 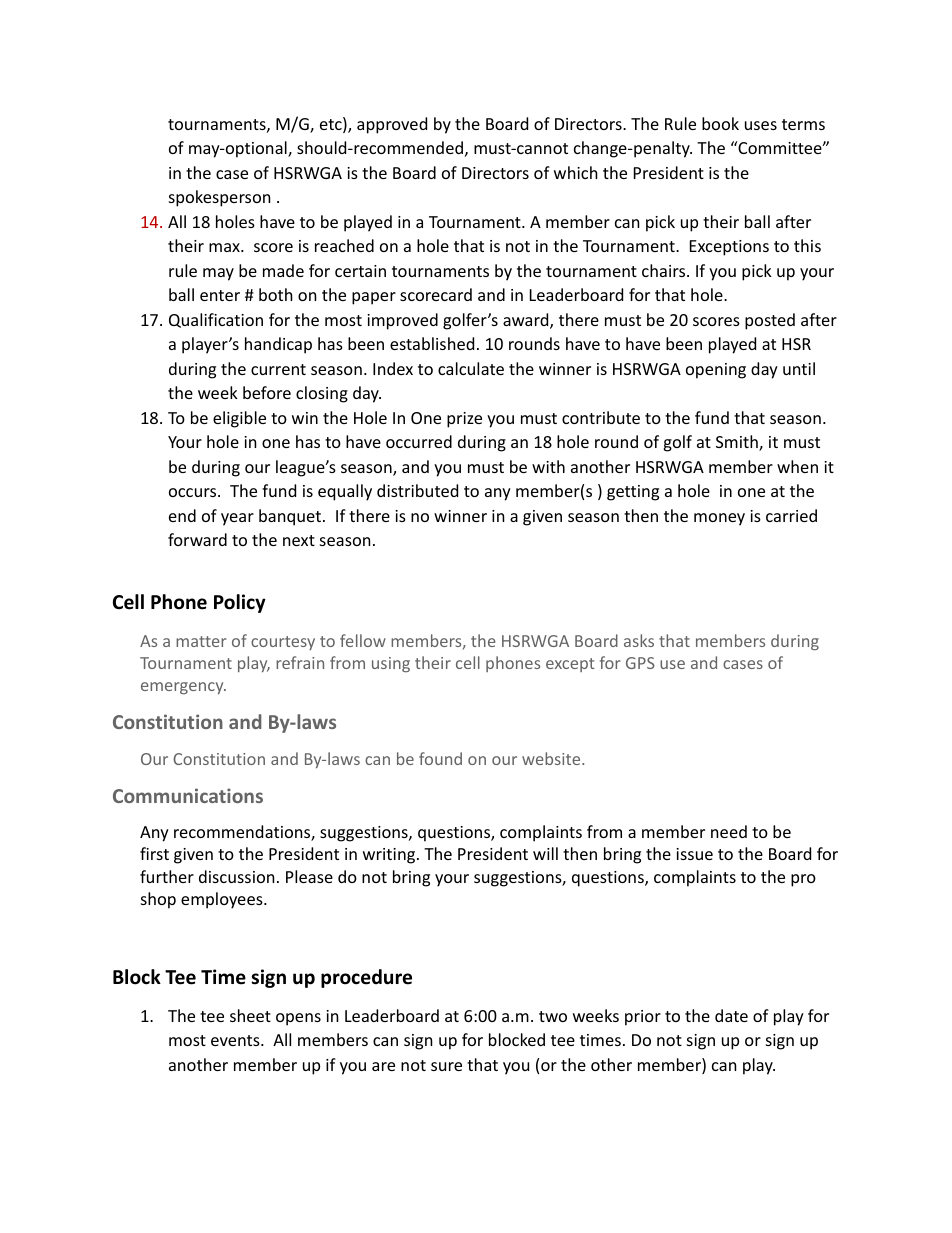 What do you see at coordinates (417, 490) in the screenshot?
I see `distributed` at bounding box center [417, 490].
